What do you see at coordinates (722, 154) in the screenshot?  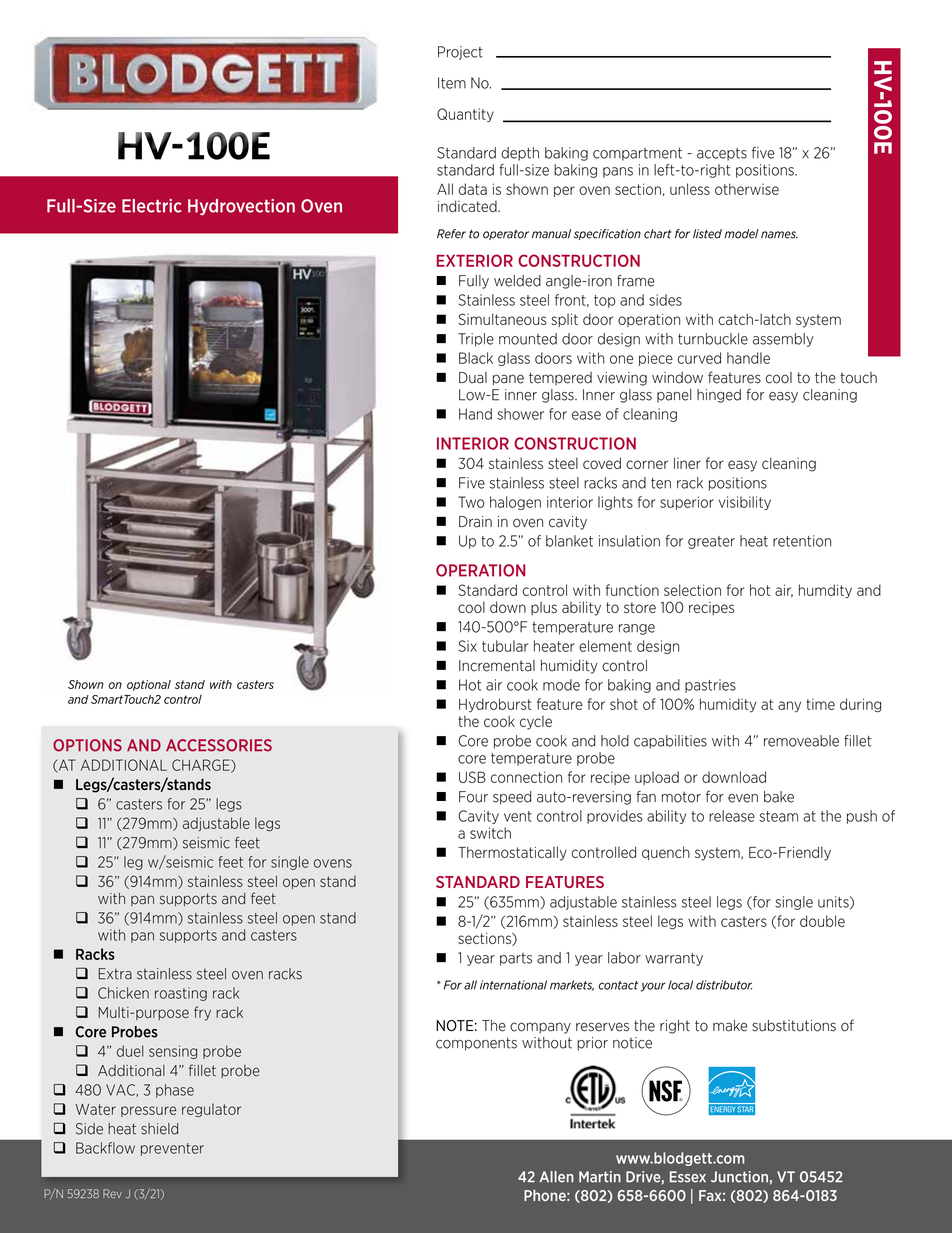 I see `accepts` at bounding box center [722, 154].
